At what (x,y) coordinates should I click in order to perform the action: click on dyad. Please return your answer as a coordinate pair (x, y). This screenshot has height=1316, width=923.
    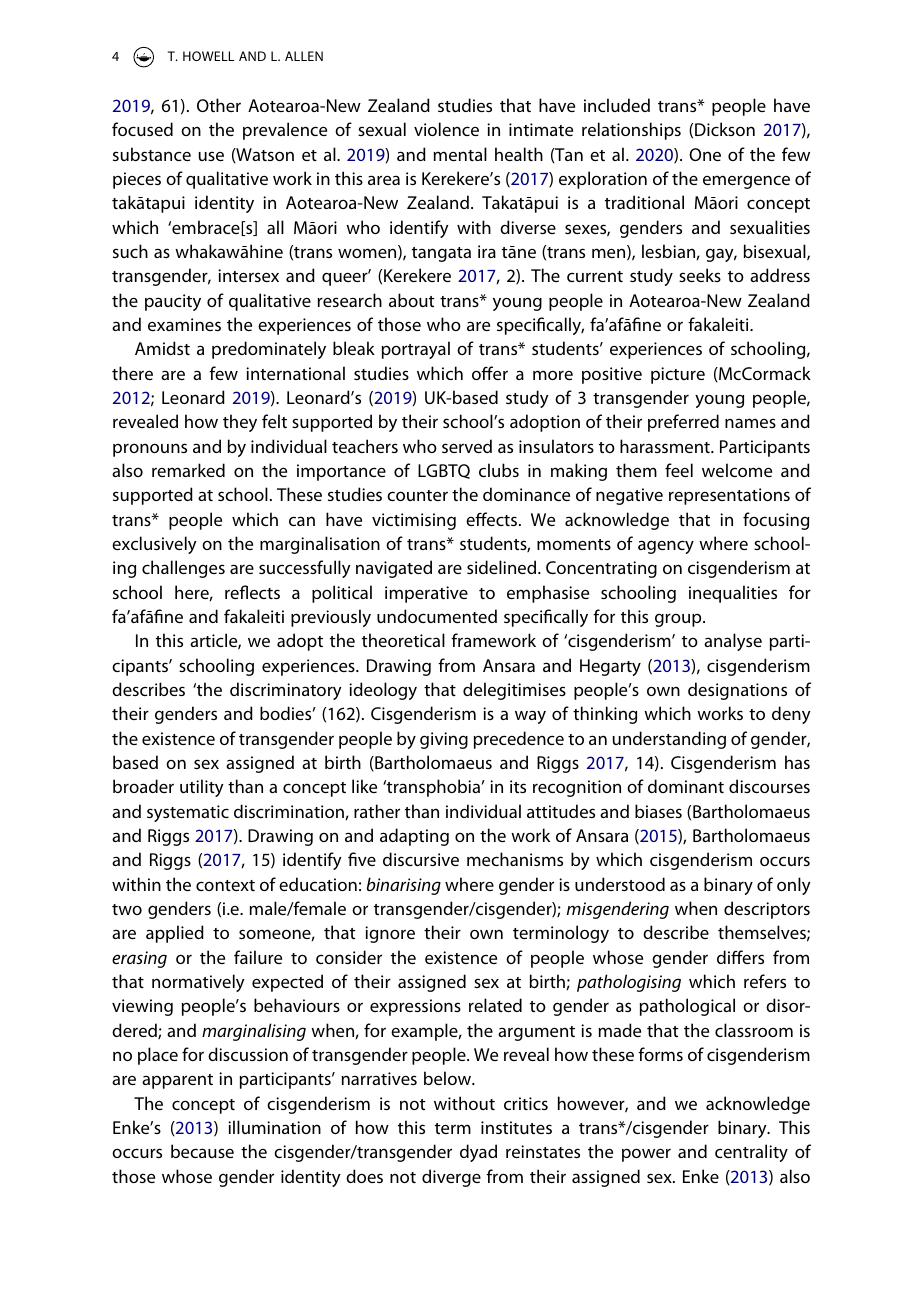
    Looking at the image, I should click on (478, 1153).
